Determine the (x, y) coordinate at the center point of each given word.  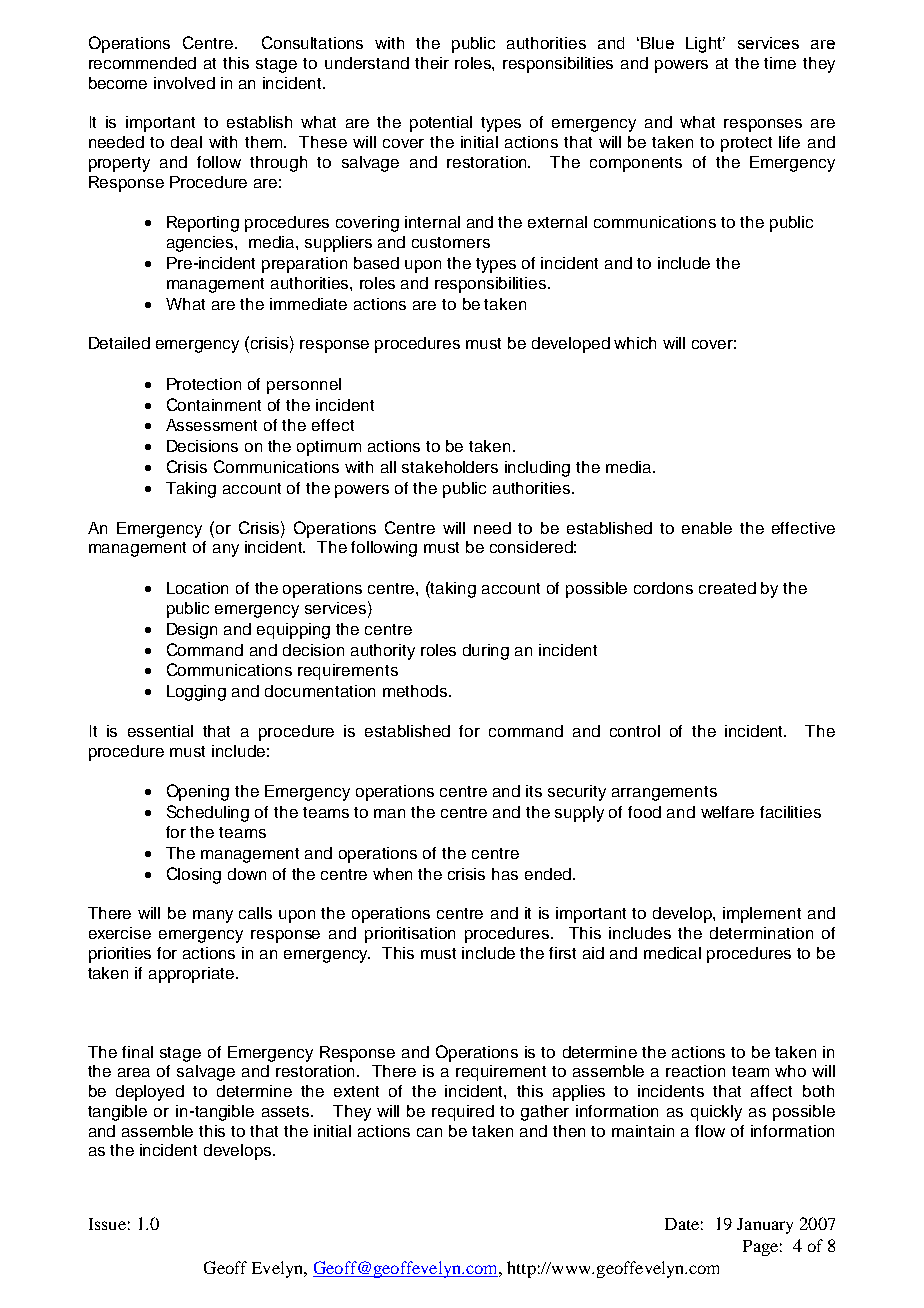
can (429, 1132)
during (486, 652)
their (432, 63)
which (635, 343)
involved (184, 83)
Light (705, 45)
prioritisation (410, 935)
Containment (214, 404)
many (213, 916)
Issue (107, 1224)
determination (761, 933)
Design (192, 631)
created (727, 588)
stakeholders (450, 467)
